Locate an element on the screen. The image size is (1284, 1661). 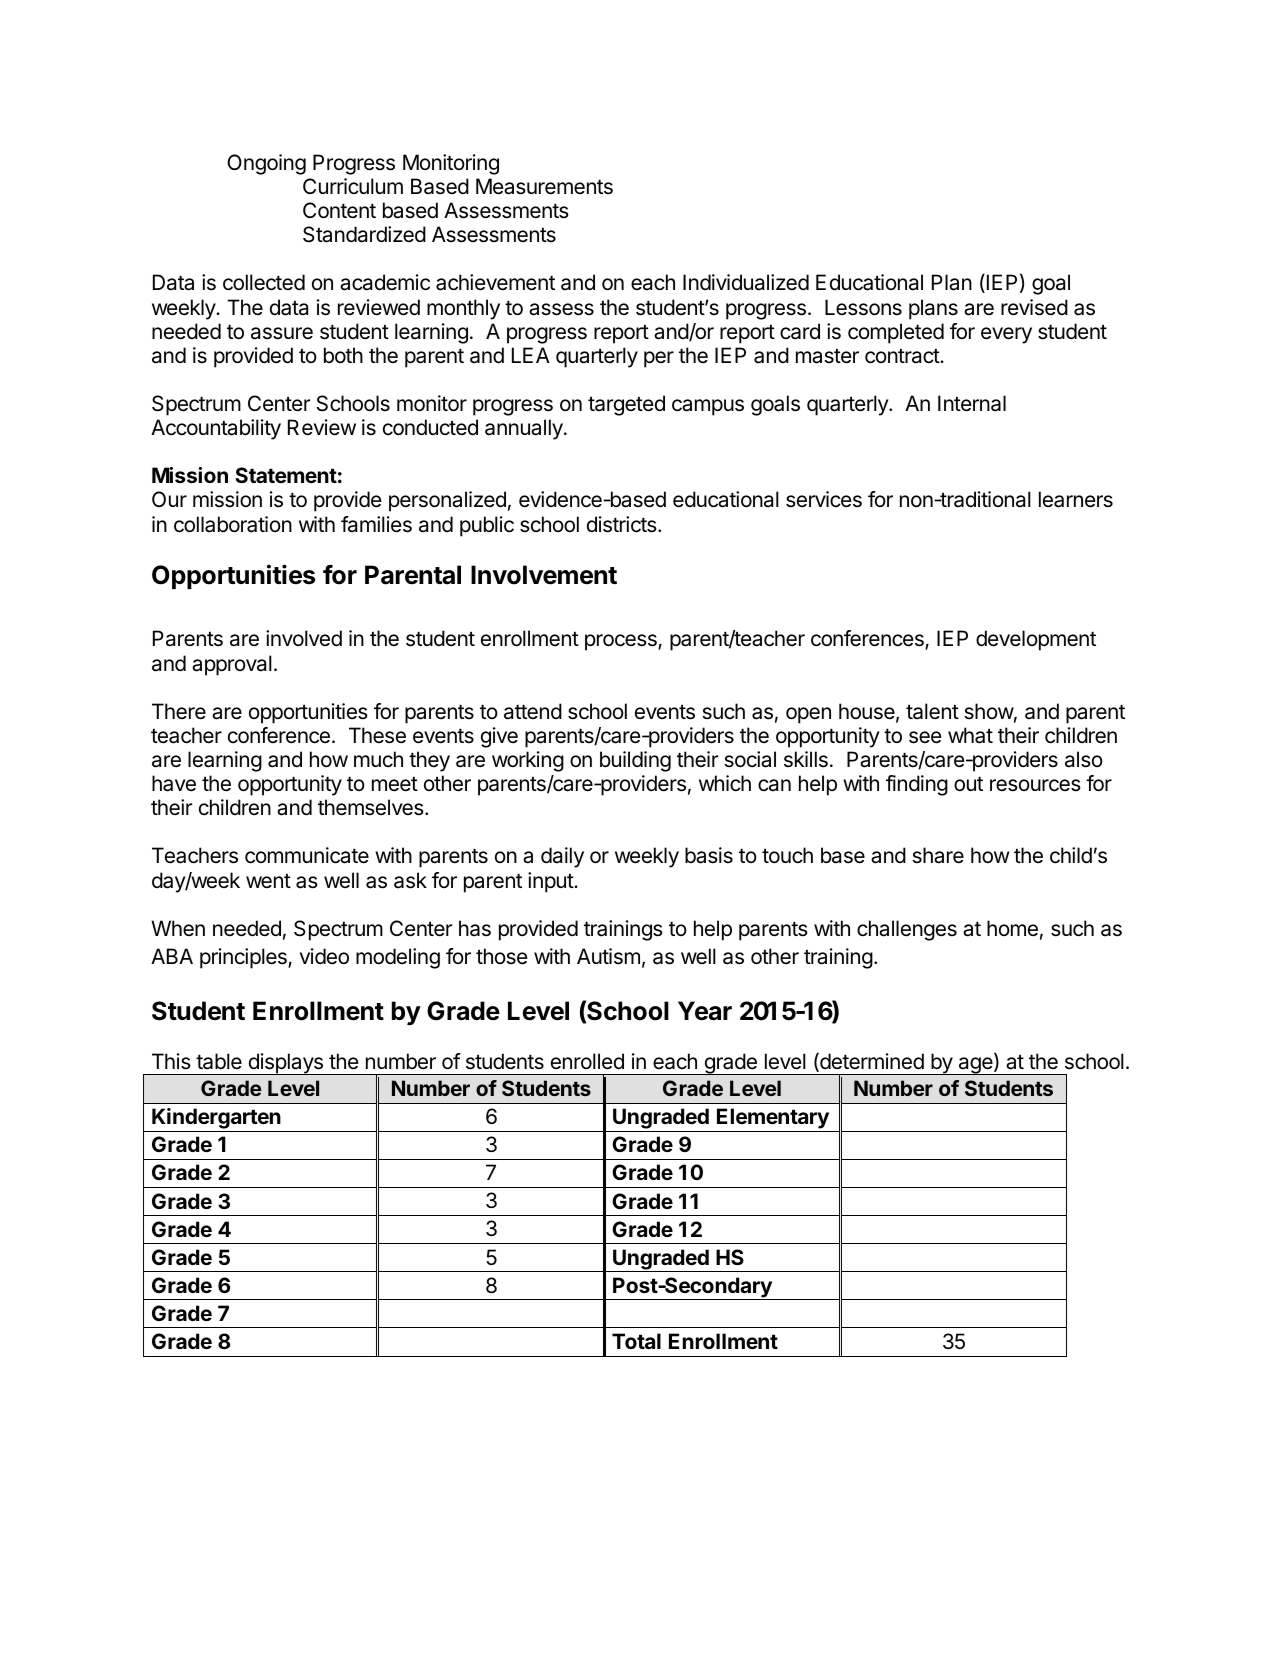
revised is located at coordinates (1034, 307).
